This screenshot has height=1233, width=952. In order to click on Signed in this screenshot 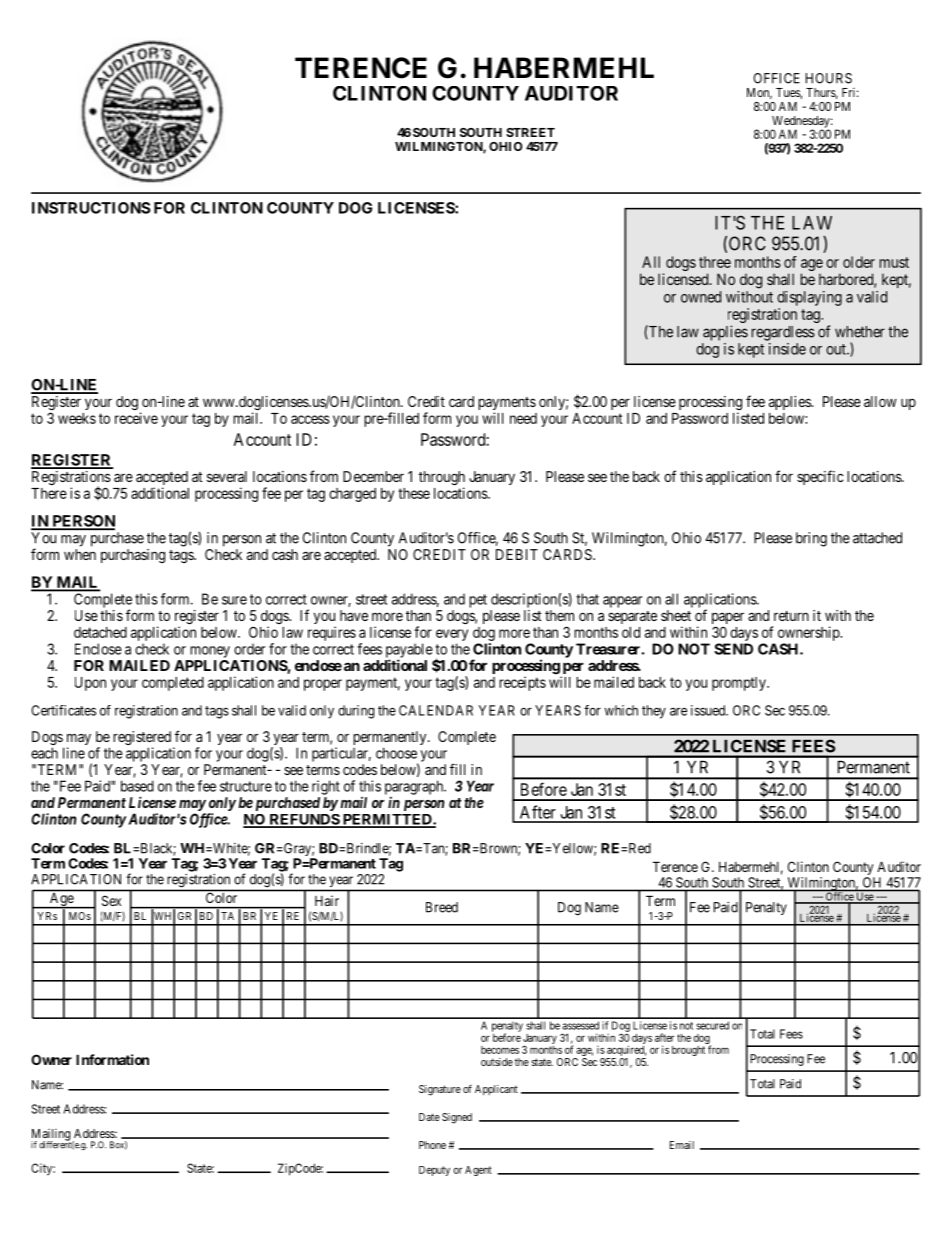, I will do `click(457, 1118)`.
